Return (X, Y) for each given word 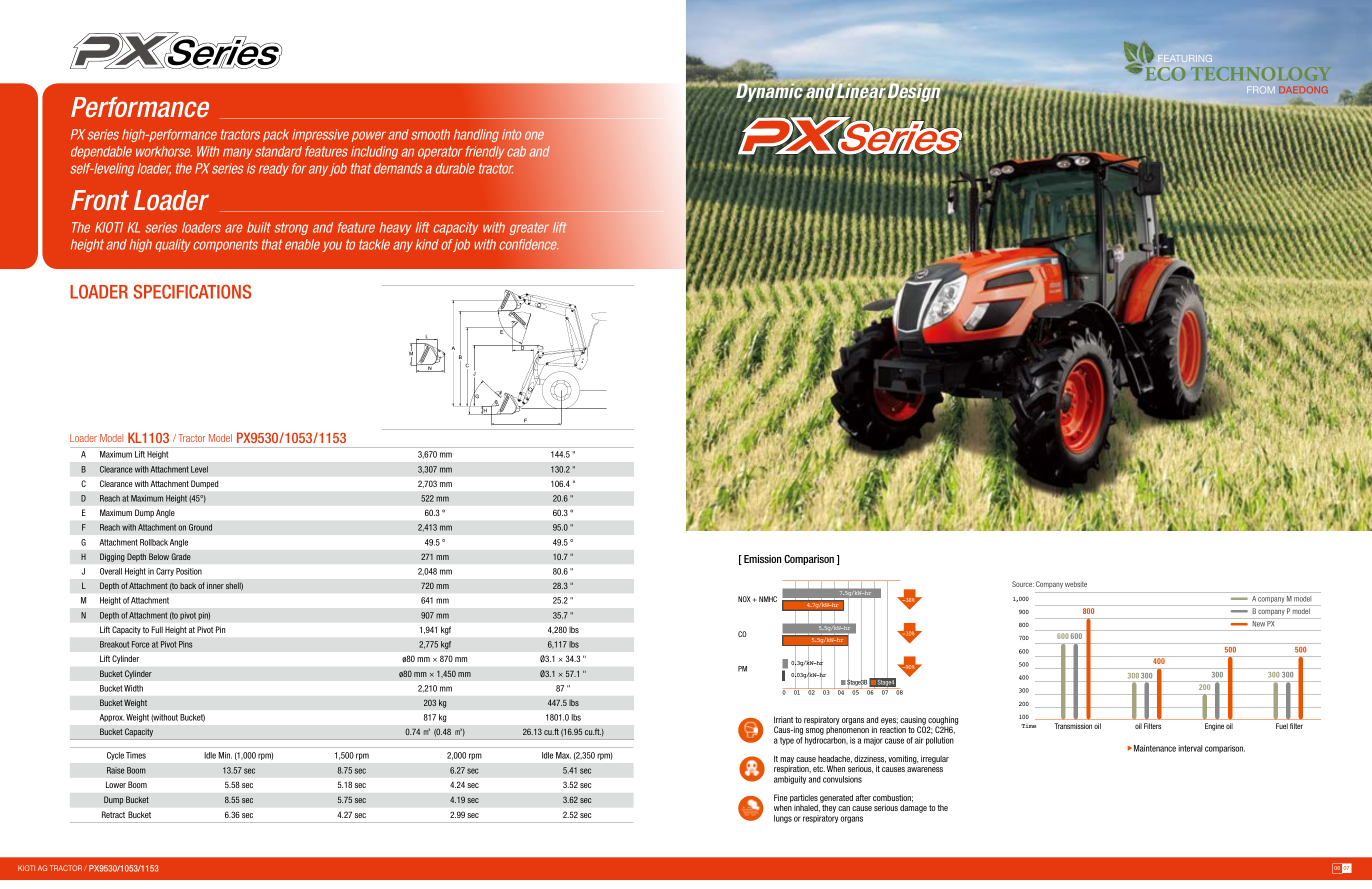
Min (225, 755)
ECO (1165, 74)
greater (529, 228)
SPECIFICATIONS (192, 291)
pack (276, 135)
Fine (780, 797)
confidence (529, 244)
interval (1190, 748)
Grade (181, 556)
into (511, 134)
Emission (762, 559)
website (1076, 584)
